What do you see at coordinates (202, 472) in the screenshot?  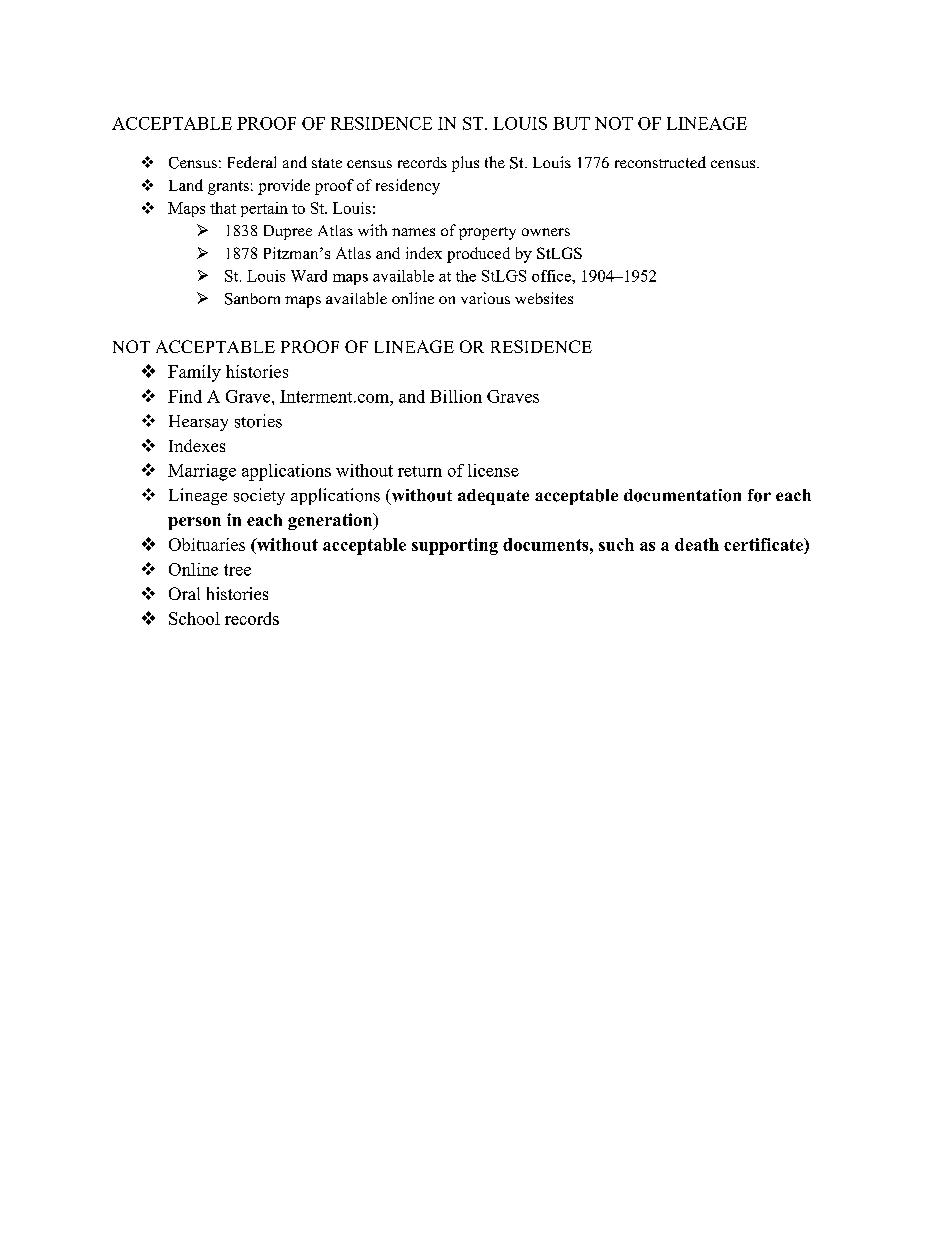 I see `Marriage` at bounding box center [202, 472].
